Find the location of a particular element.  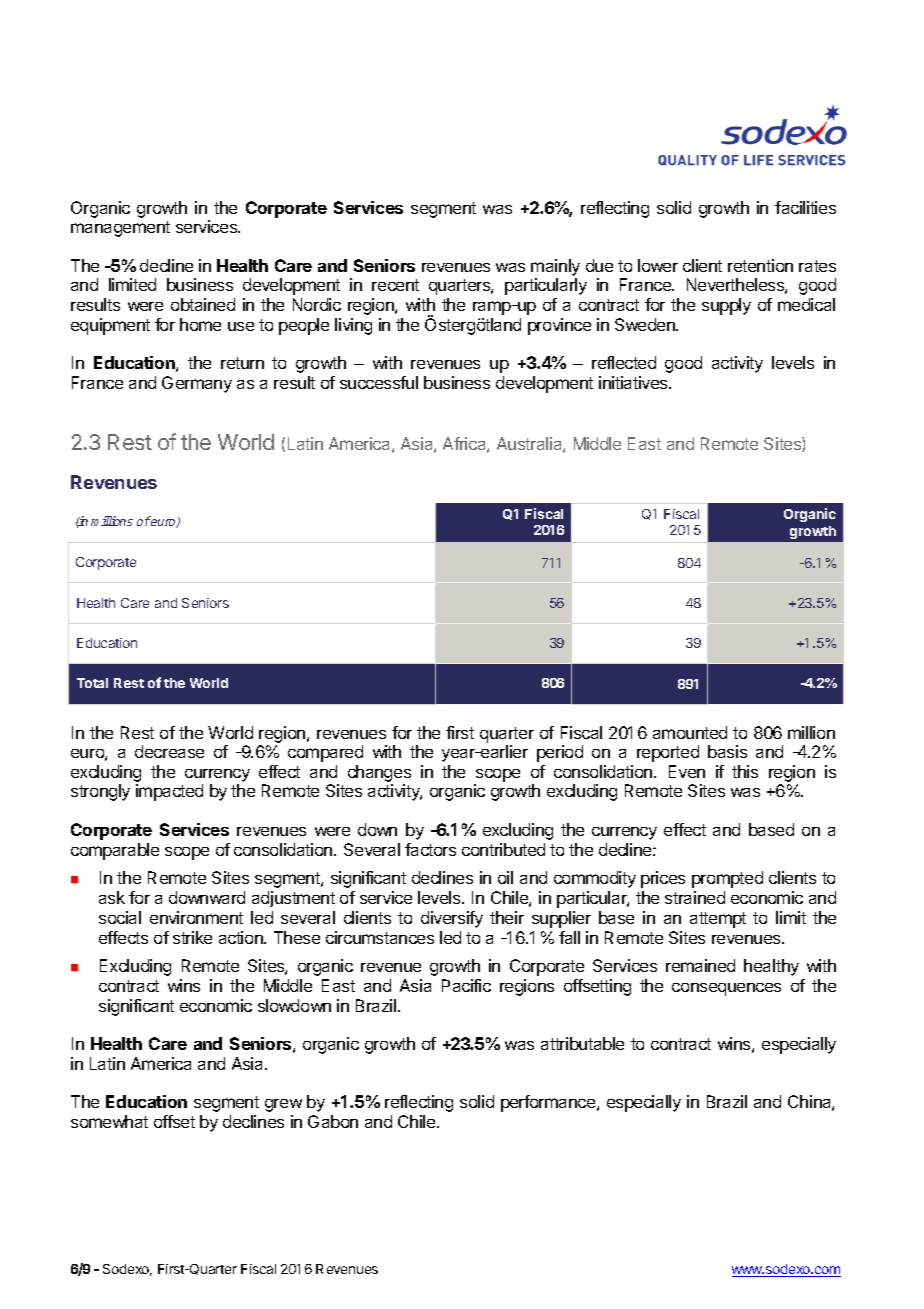

Germany is located at coordinates (197, 384).
